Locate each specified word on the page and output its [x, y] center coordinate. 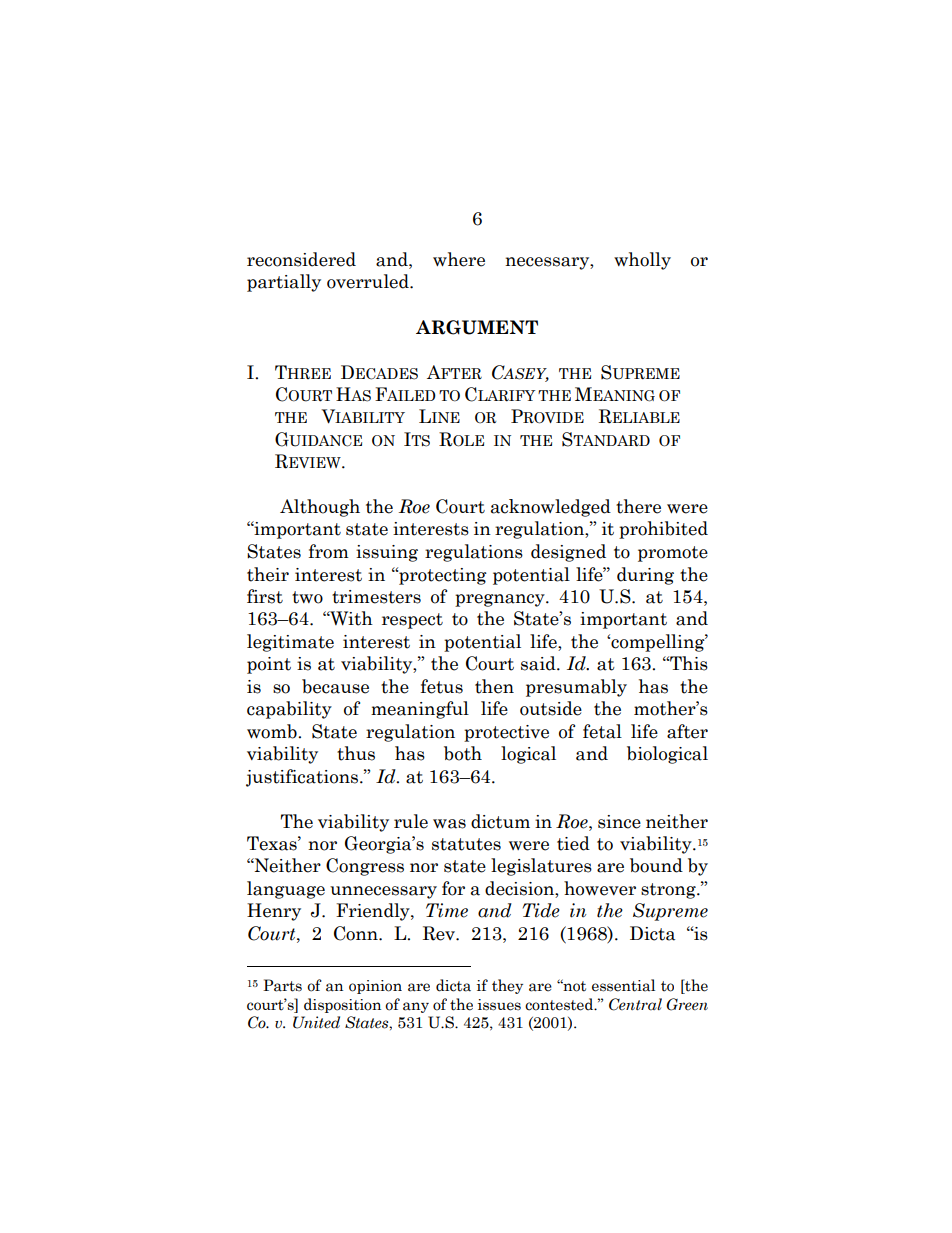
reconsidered [301, 259]
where [459, 259]
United [316, 1022]
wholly [642, 261]
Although [320, 508]
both [463, 753]
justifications [302, 778]
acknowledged [551, 508]
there [638, 506]
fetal [602, 731]
